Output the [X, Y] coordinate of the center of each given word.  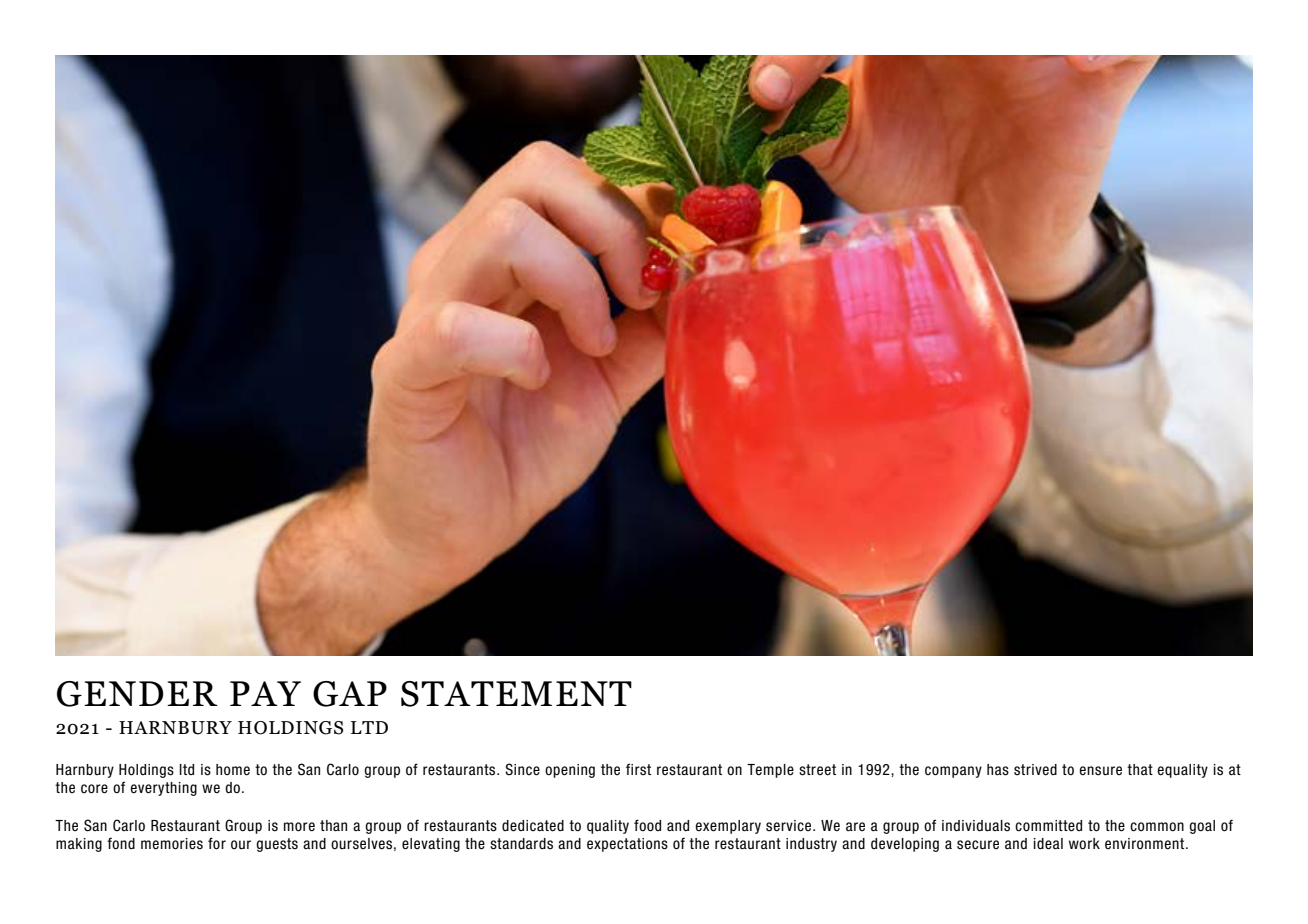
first [638, 769]
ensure [1100, 771]
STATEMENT [516, 694]
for [217, 843]
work [1084, 844]
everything [163, 789]
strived [1035, 770]
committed [1048, 826]
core [94, 789]
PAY [265, 693]
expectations [627, 845]
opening [570, 771]
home [233, 770]
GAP [350, 694]
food [647, 825]
